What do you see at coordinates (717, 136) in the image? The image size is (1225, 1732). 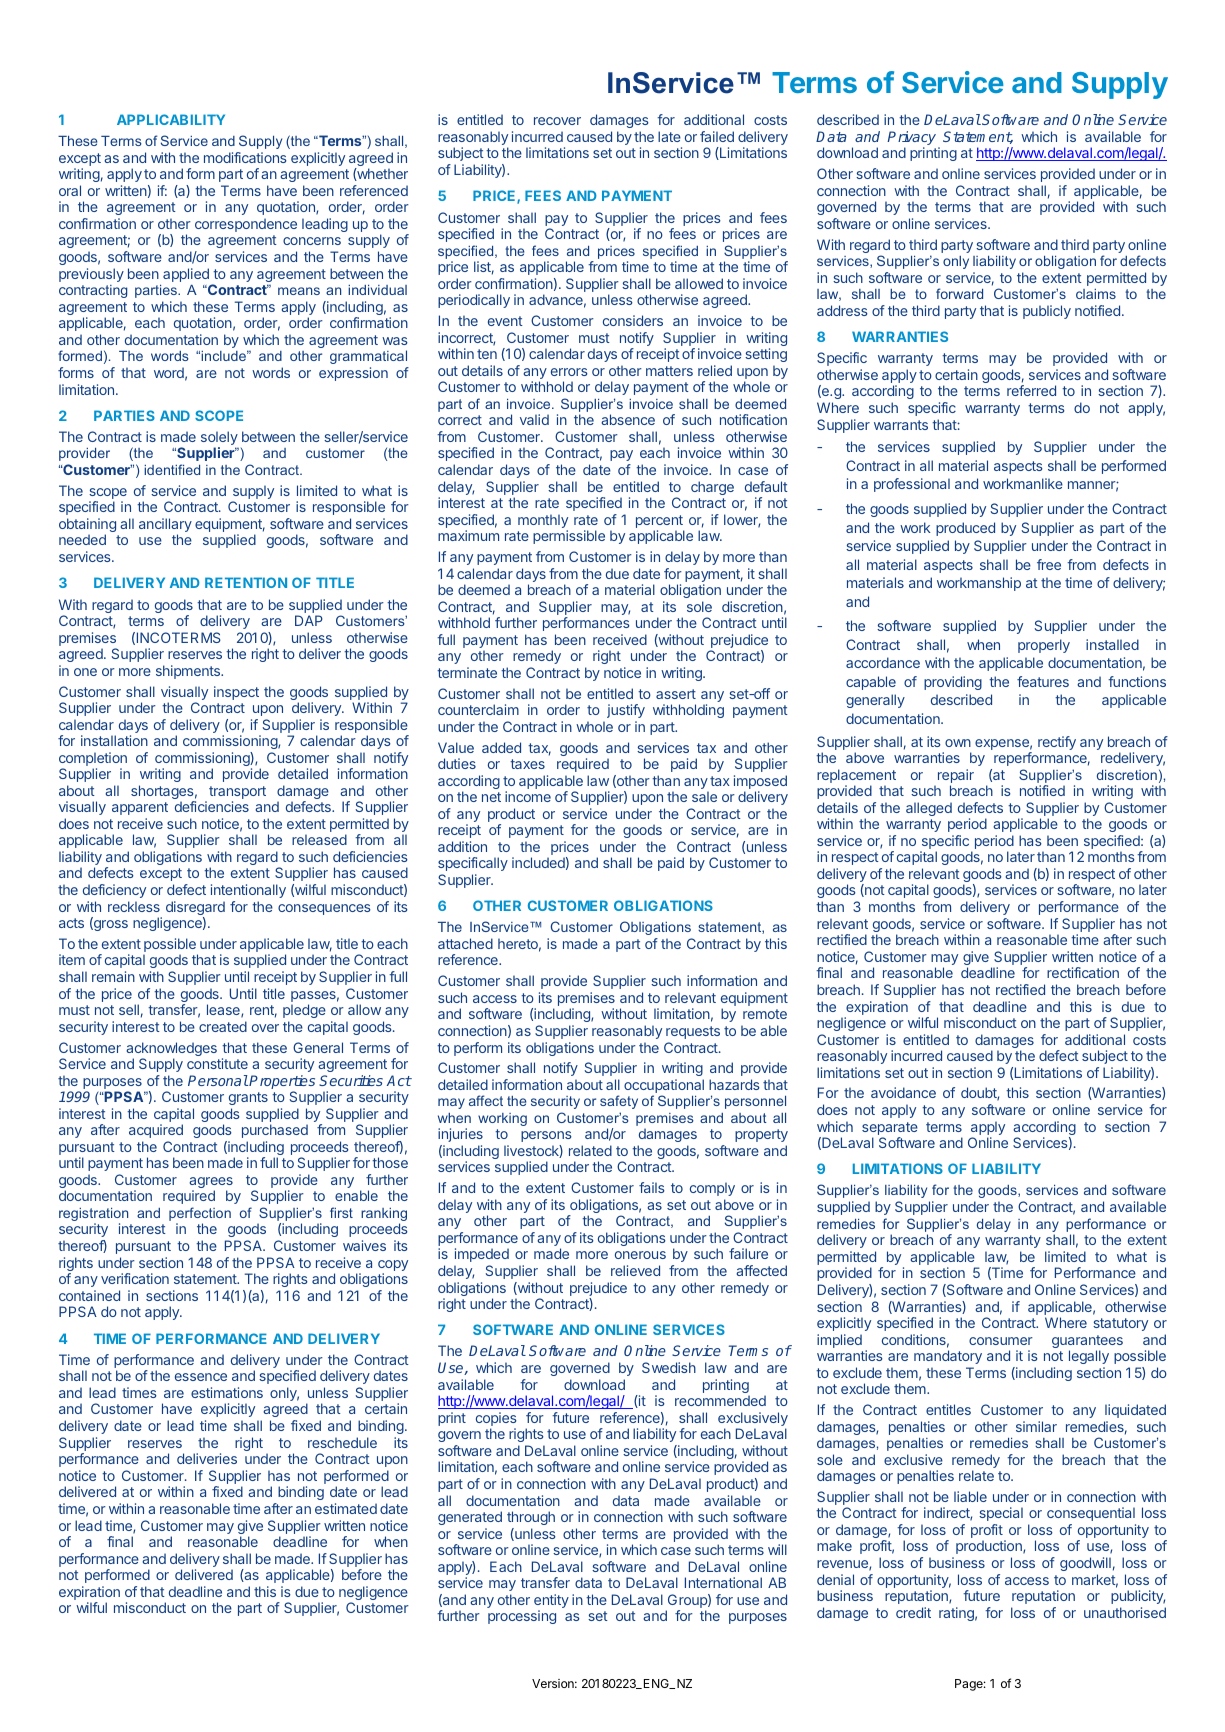 I see `failed` at bounding box center [717, 136].
